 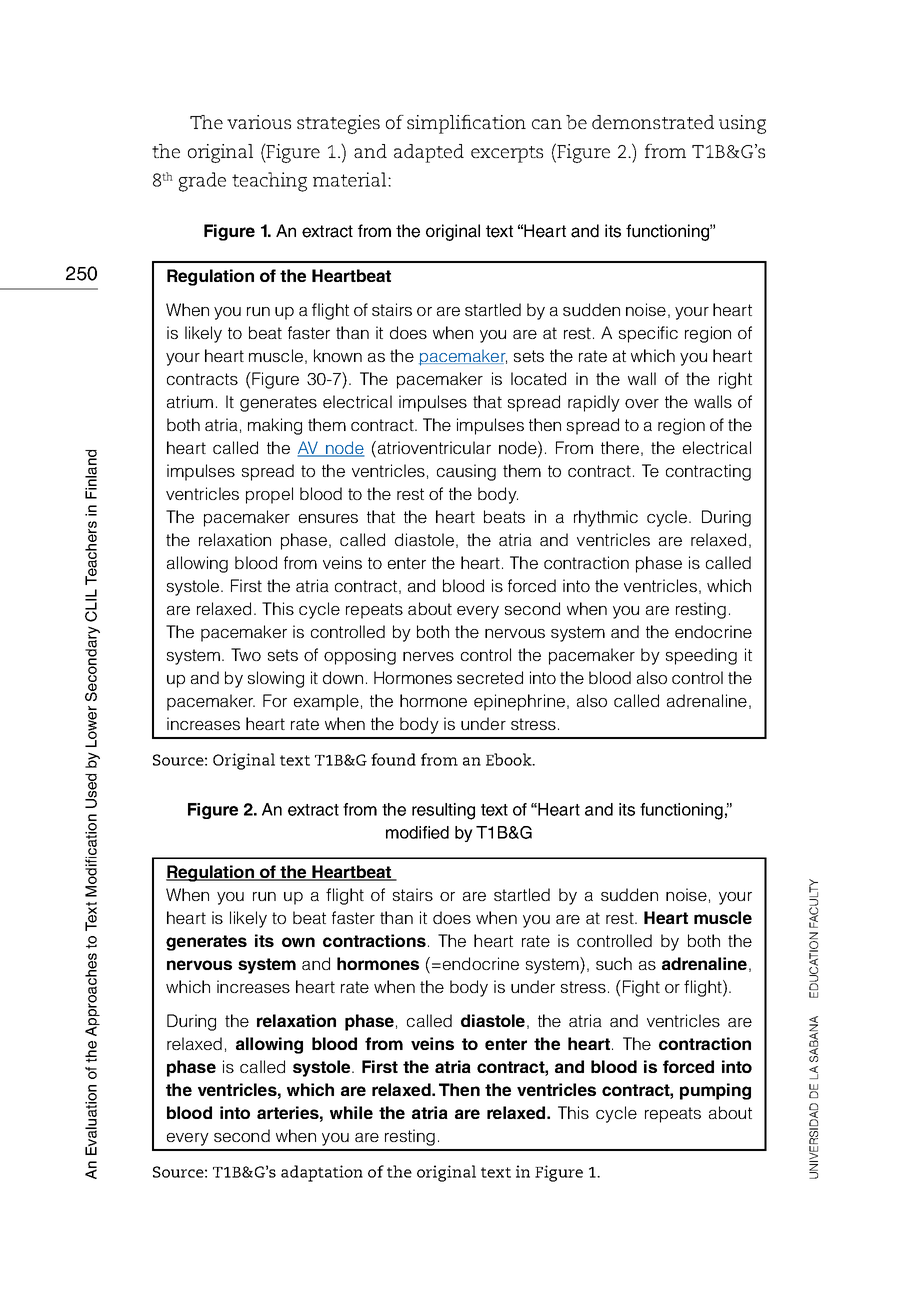 What do you see at coordinates (547, 124) in the screenshot?
I see `can` at bounding box center [547, 124].
